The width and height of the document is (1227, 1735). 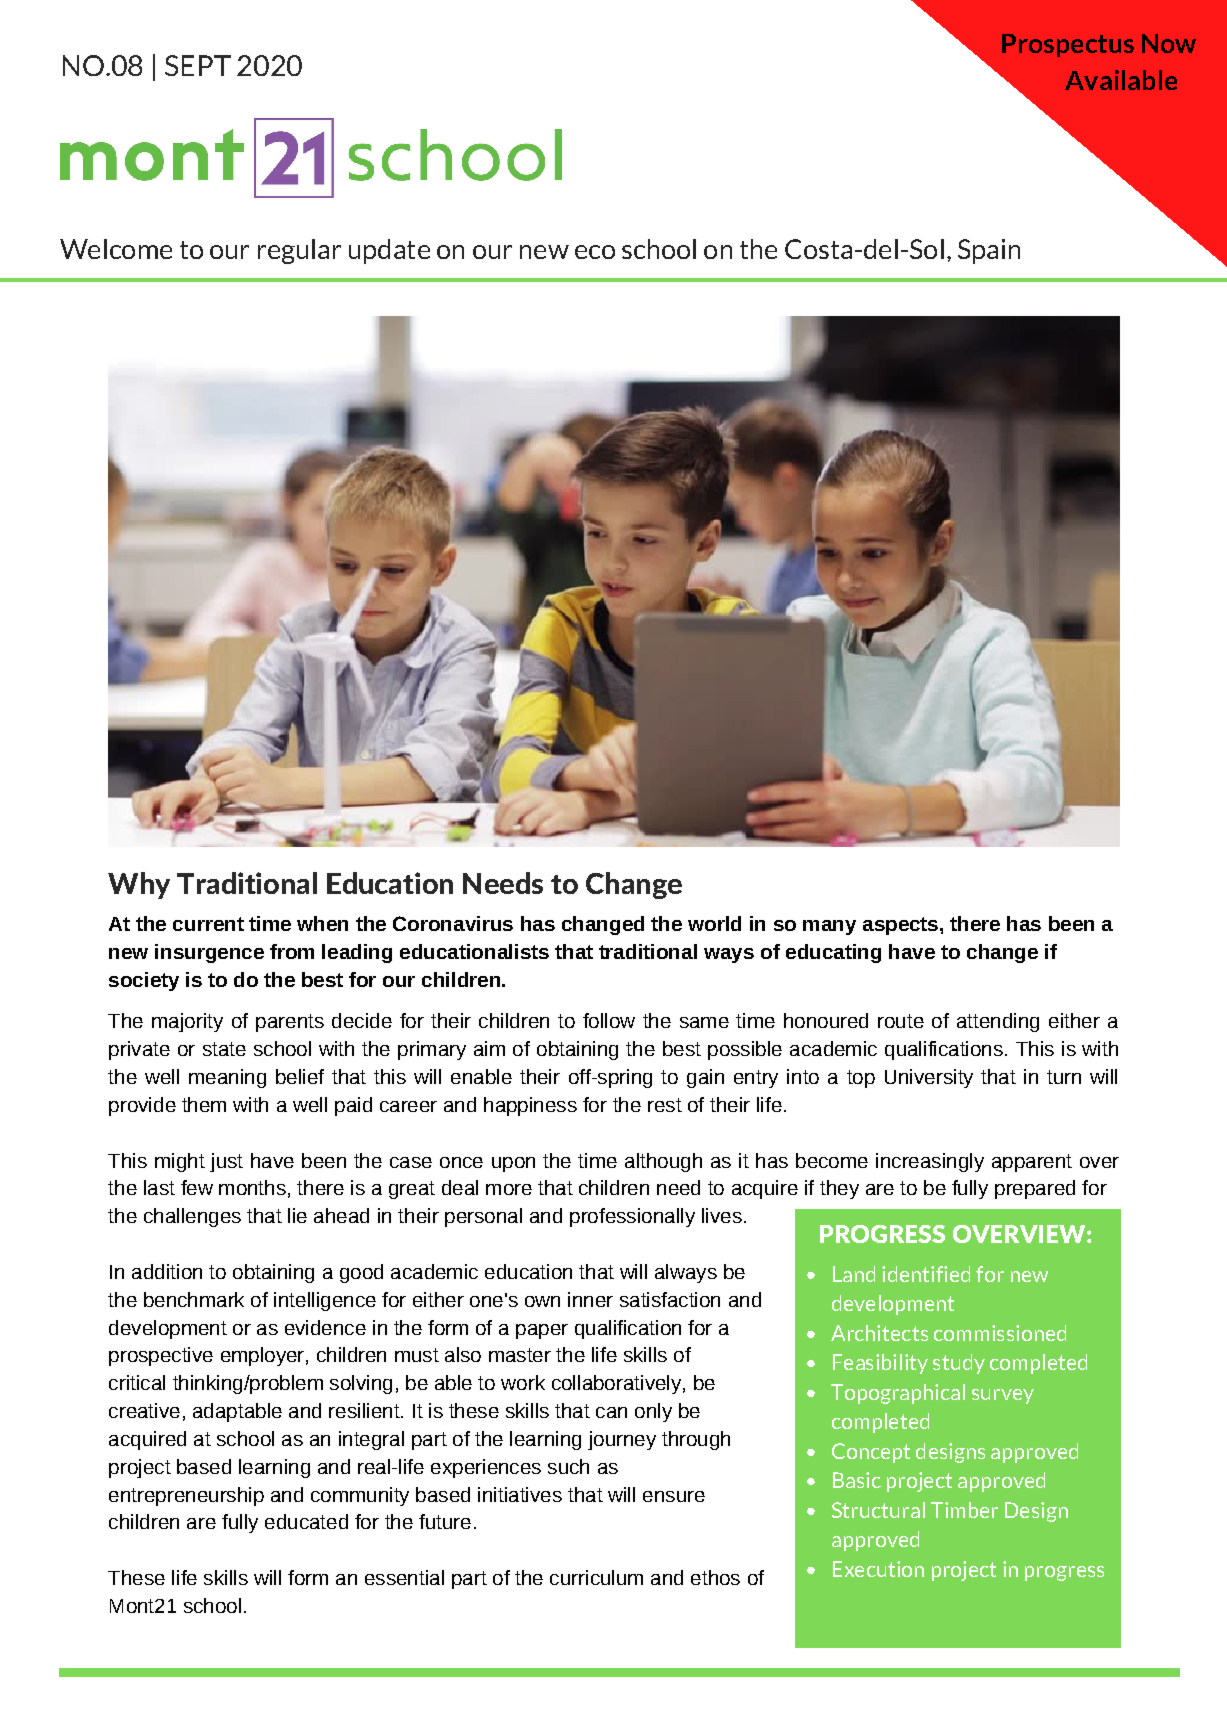 What do you see at coordinates (714, 923) in the document?
I see `world` at bounding box center [714, 923].
